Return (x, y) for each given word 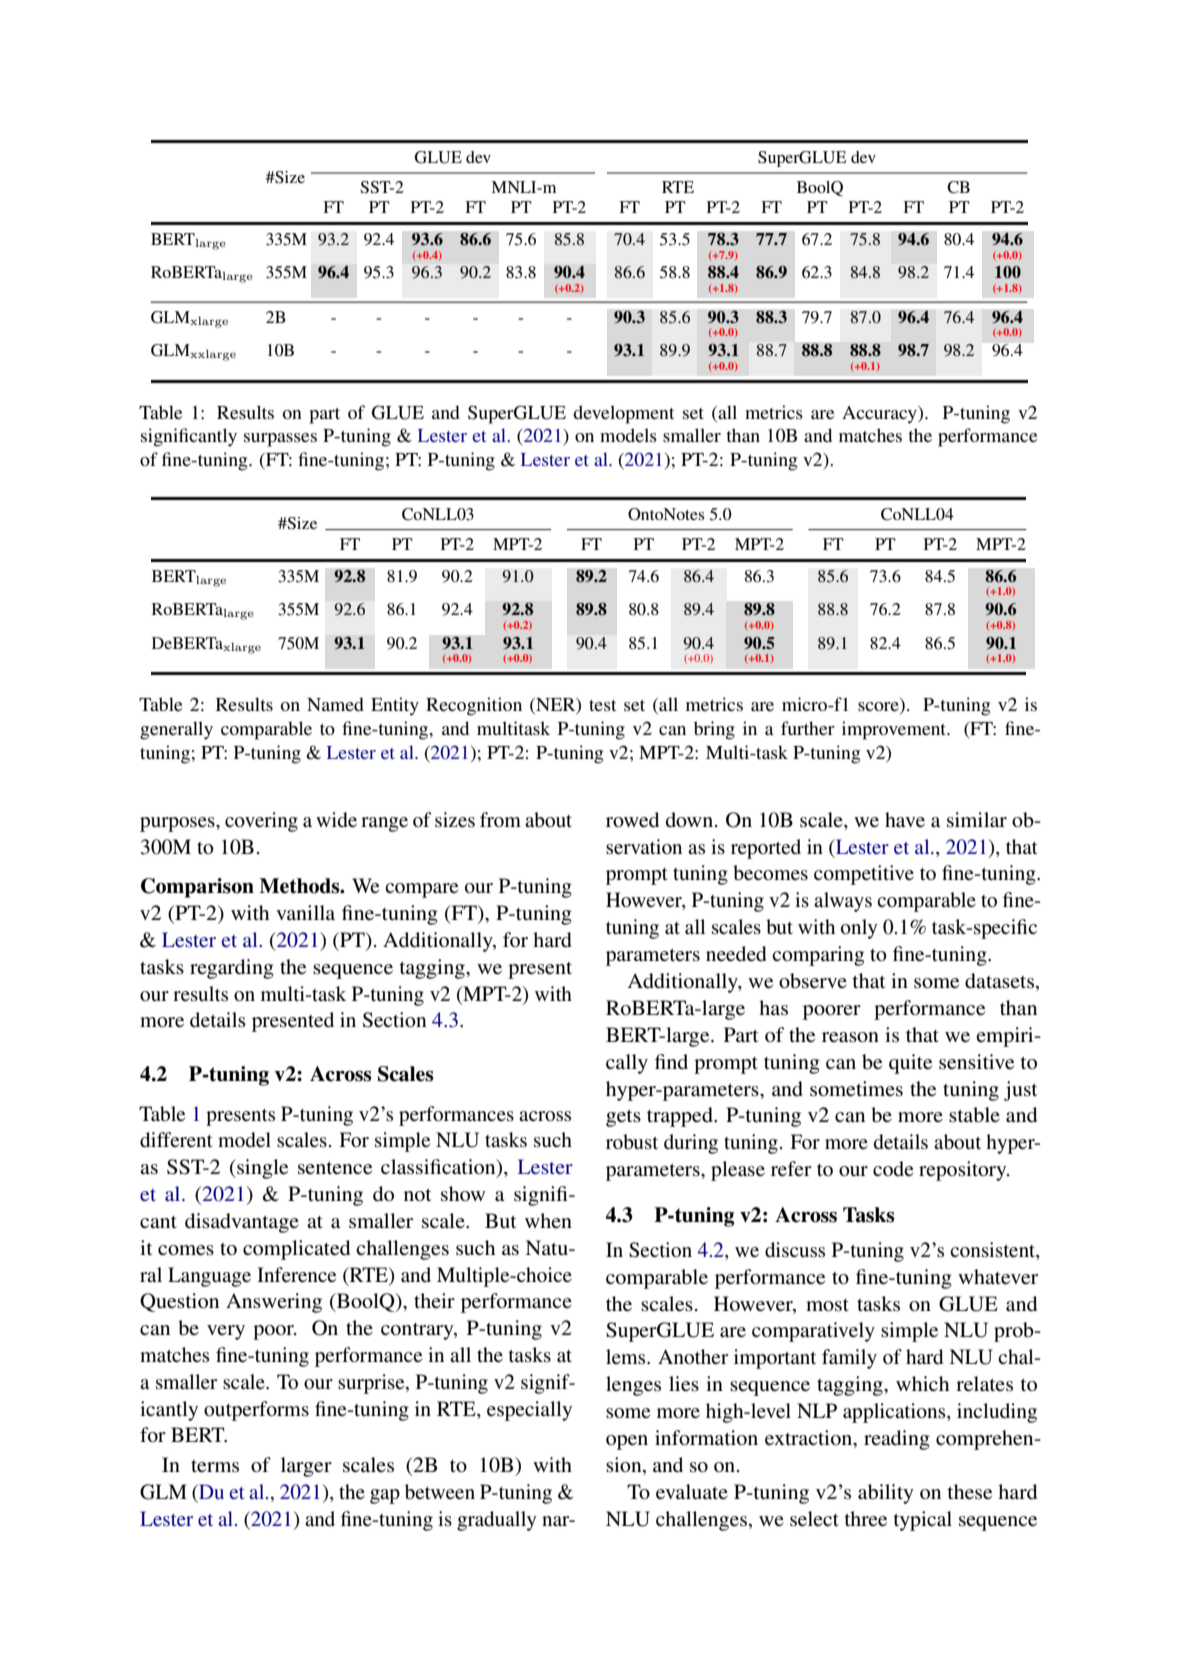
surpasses (280, 440)
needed (736, 954)
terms (215, 1466)
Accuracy (880, 415)
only (859, 929)
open (627, 1442)
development (623, 414)
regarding (232, 969)
